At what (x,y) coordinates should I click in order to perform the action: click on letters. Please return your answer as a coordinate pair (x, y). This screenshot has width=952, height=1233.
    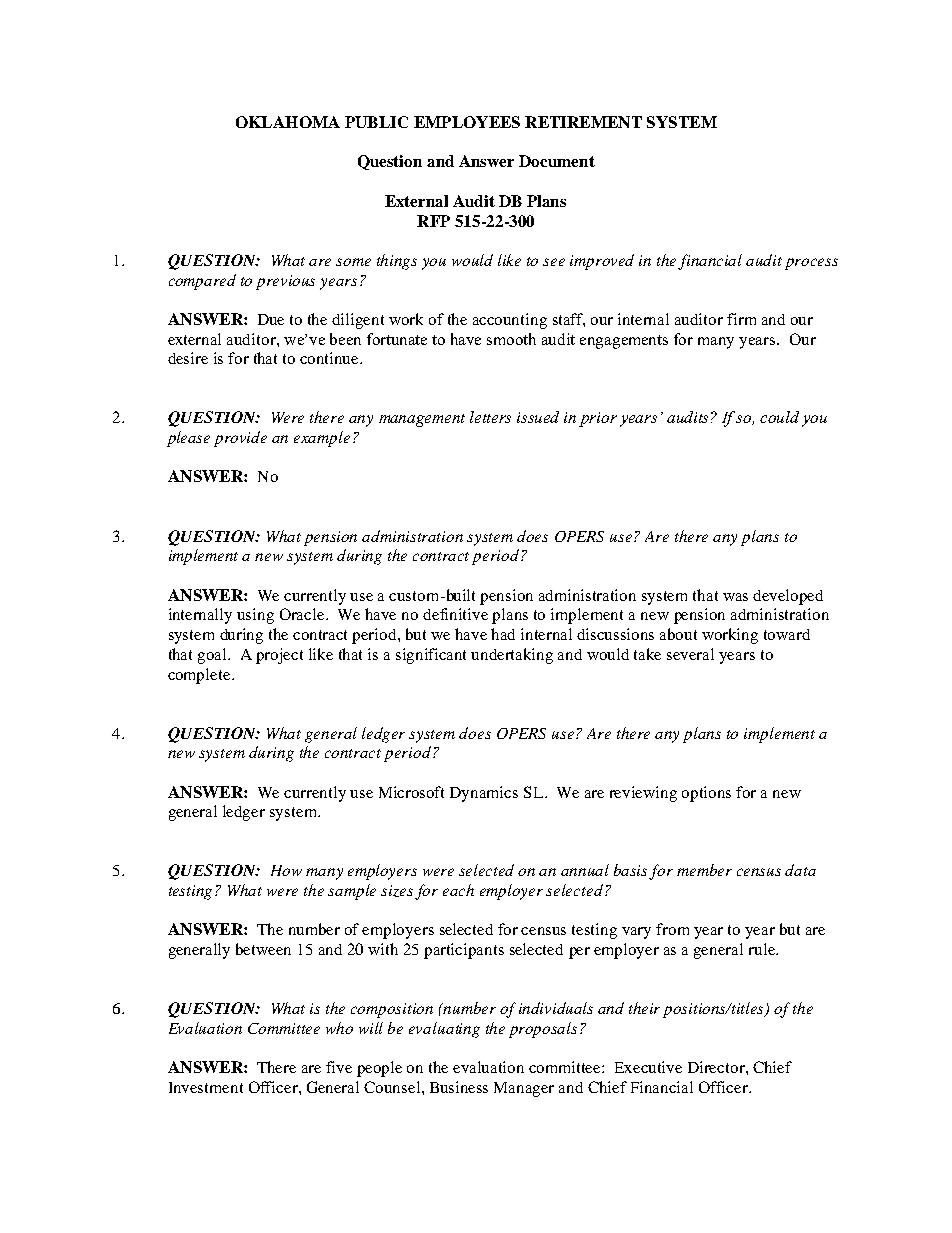
    Looking at the image, I should click on (490, 417).
